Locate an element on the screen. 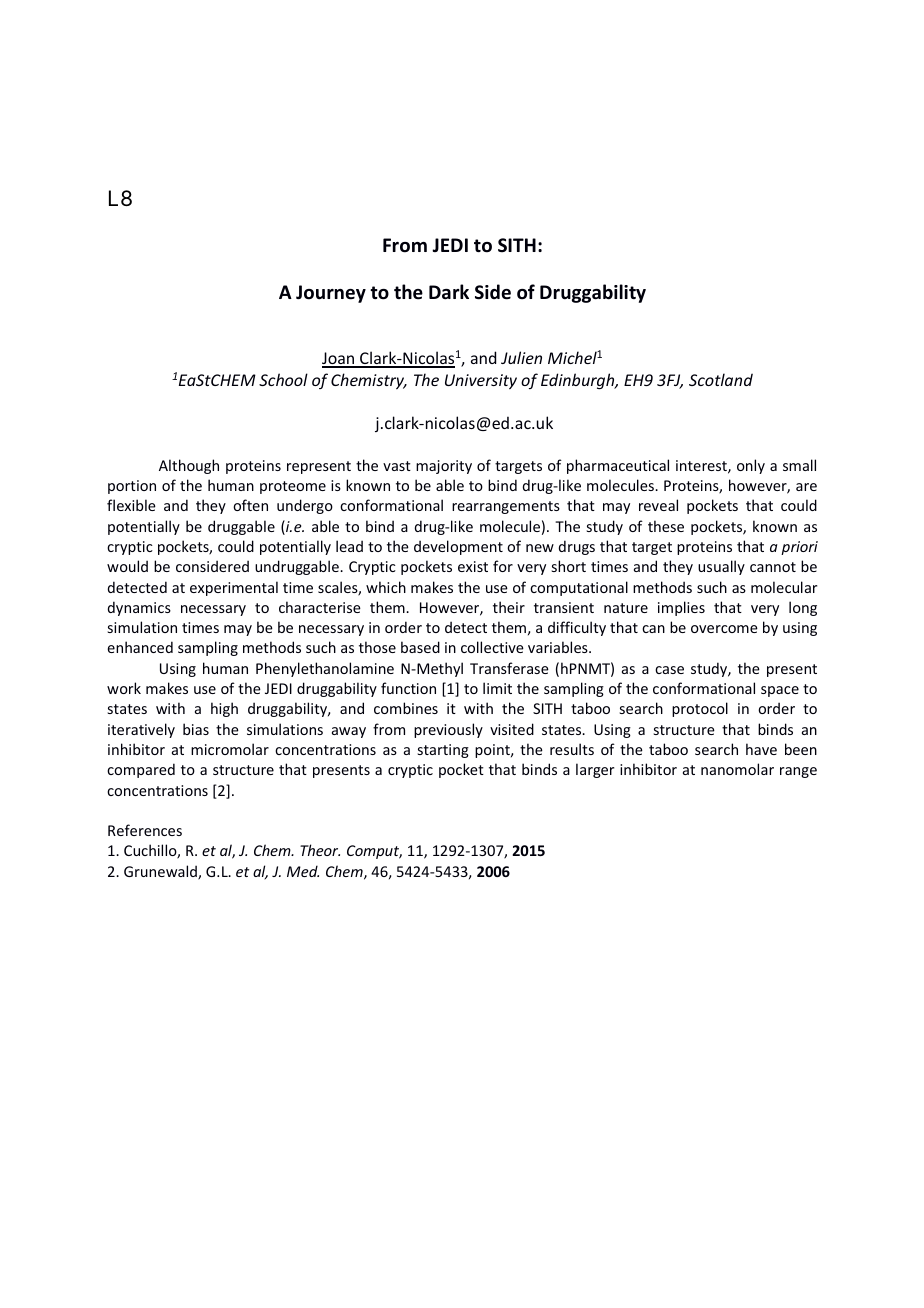 The height and width of the screenshot is (1308, 924). case is located at coordinates (669, 670).
